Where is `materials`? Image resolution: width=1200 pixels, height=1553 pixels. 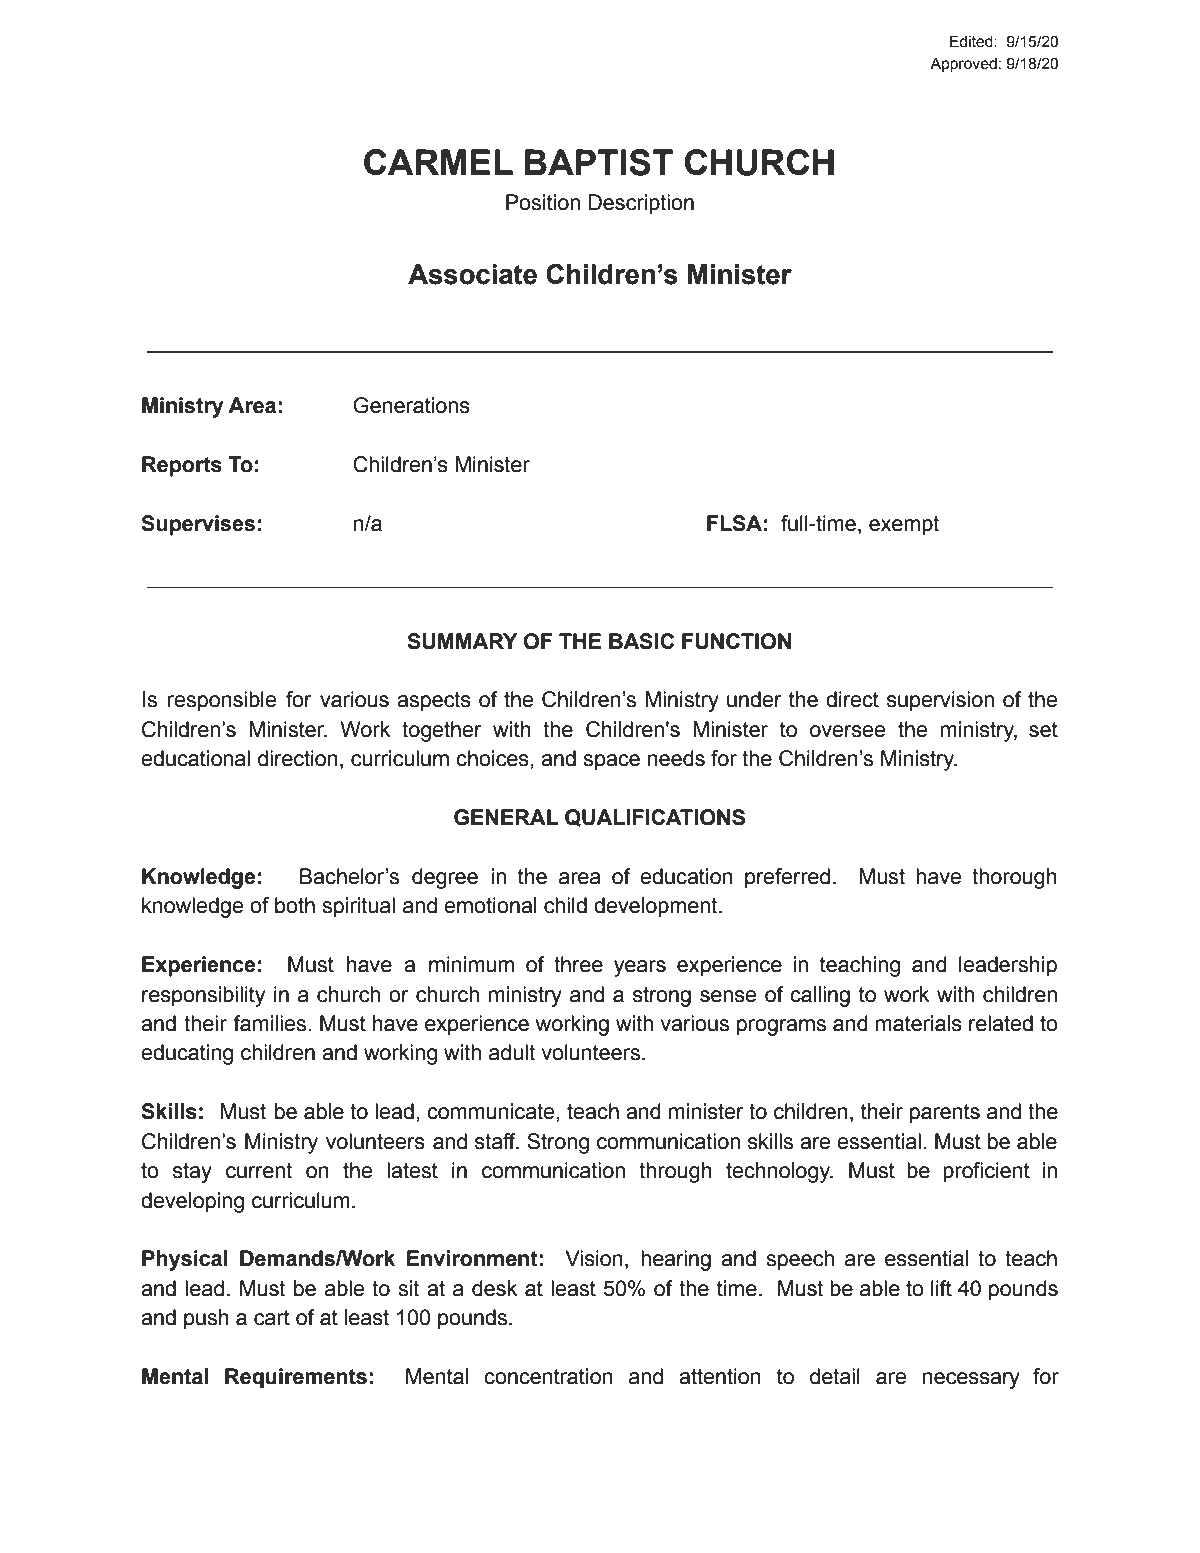 materials is located at coordinates (919, 1023).
